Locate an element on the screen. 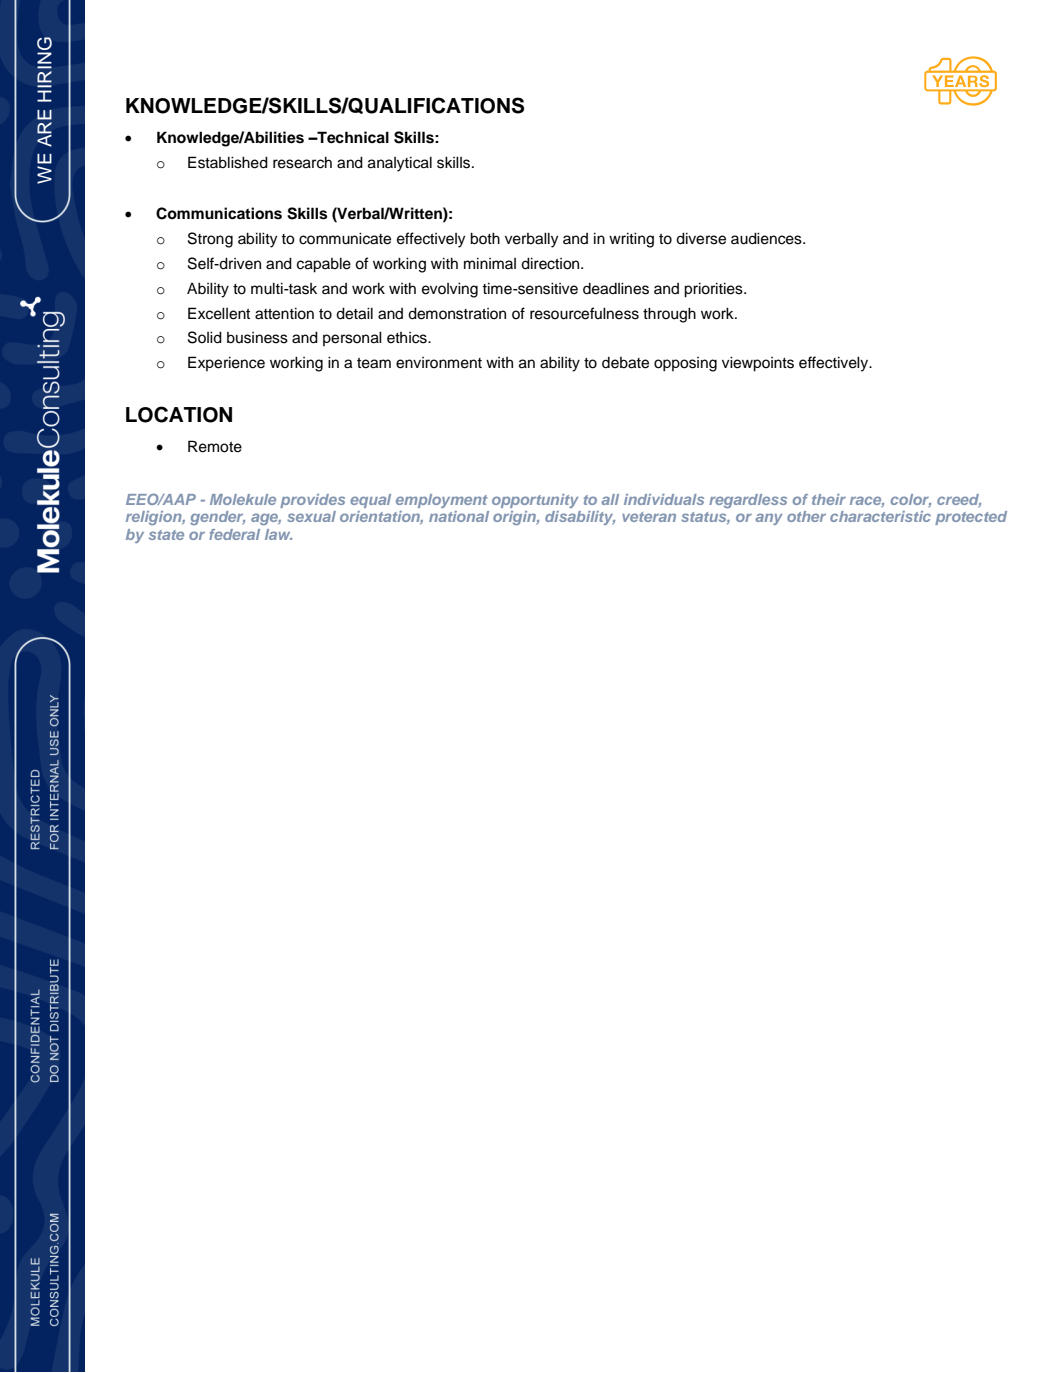  Experience is located at coordinates (226, 363).
